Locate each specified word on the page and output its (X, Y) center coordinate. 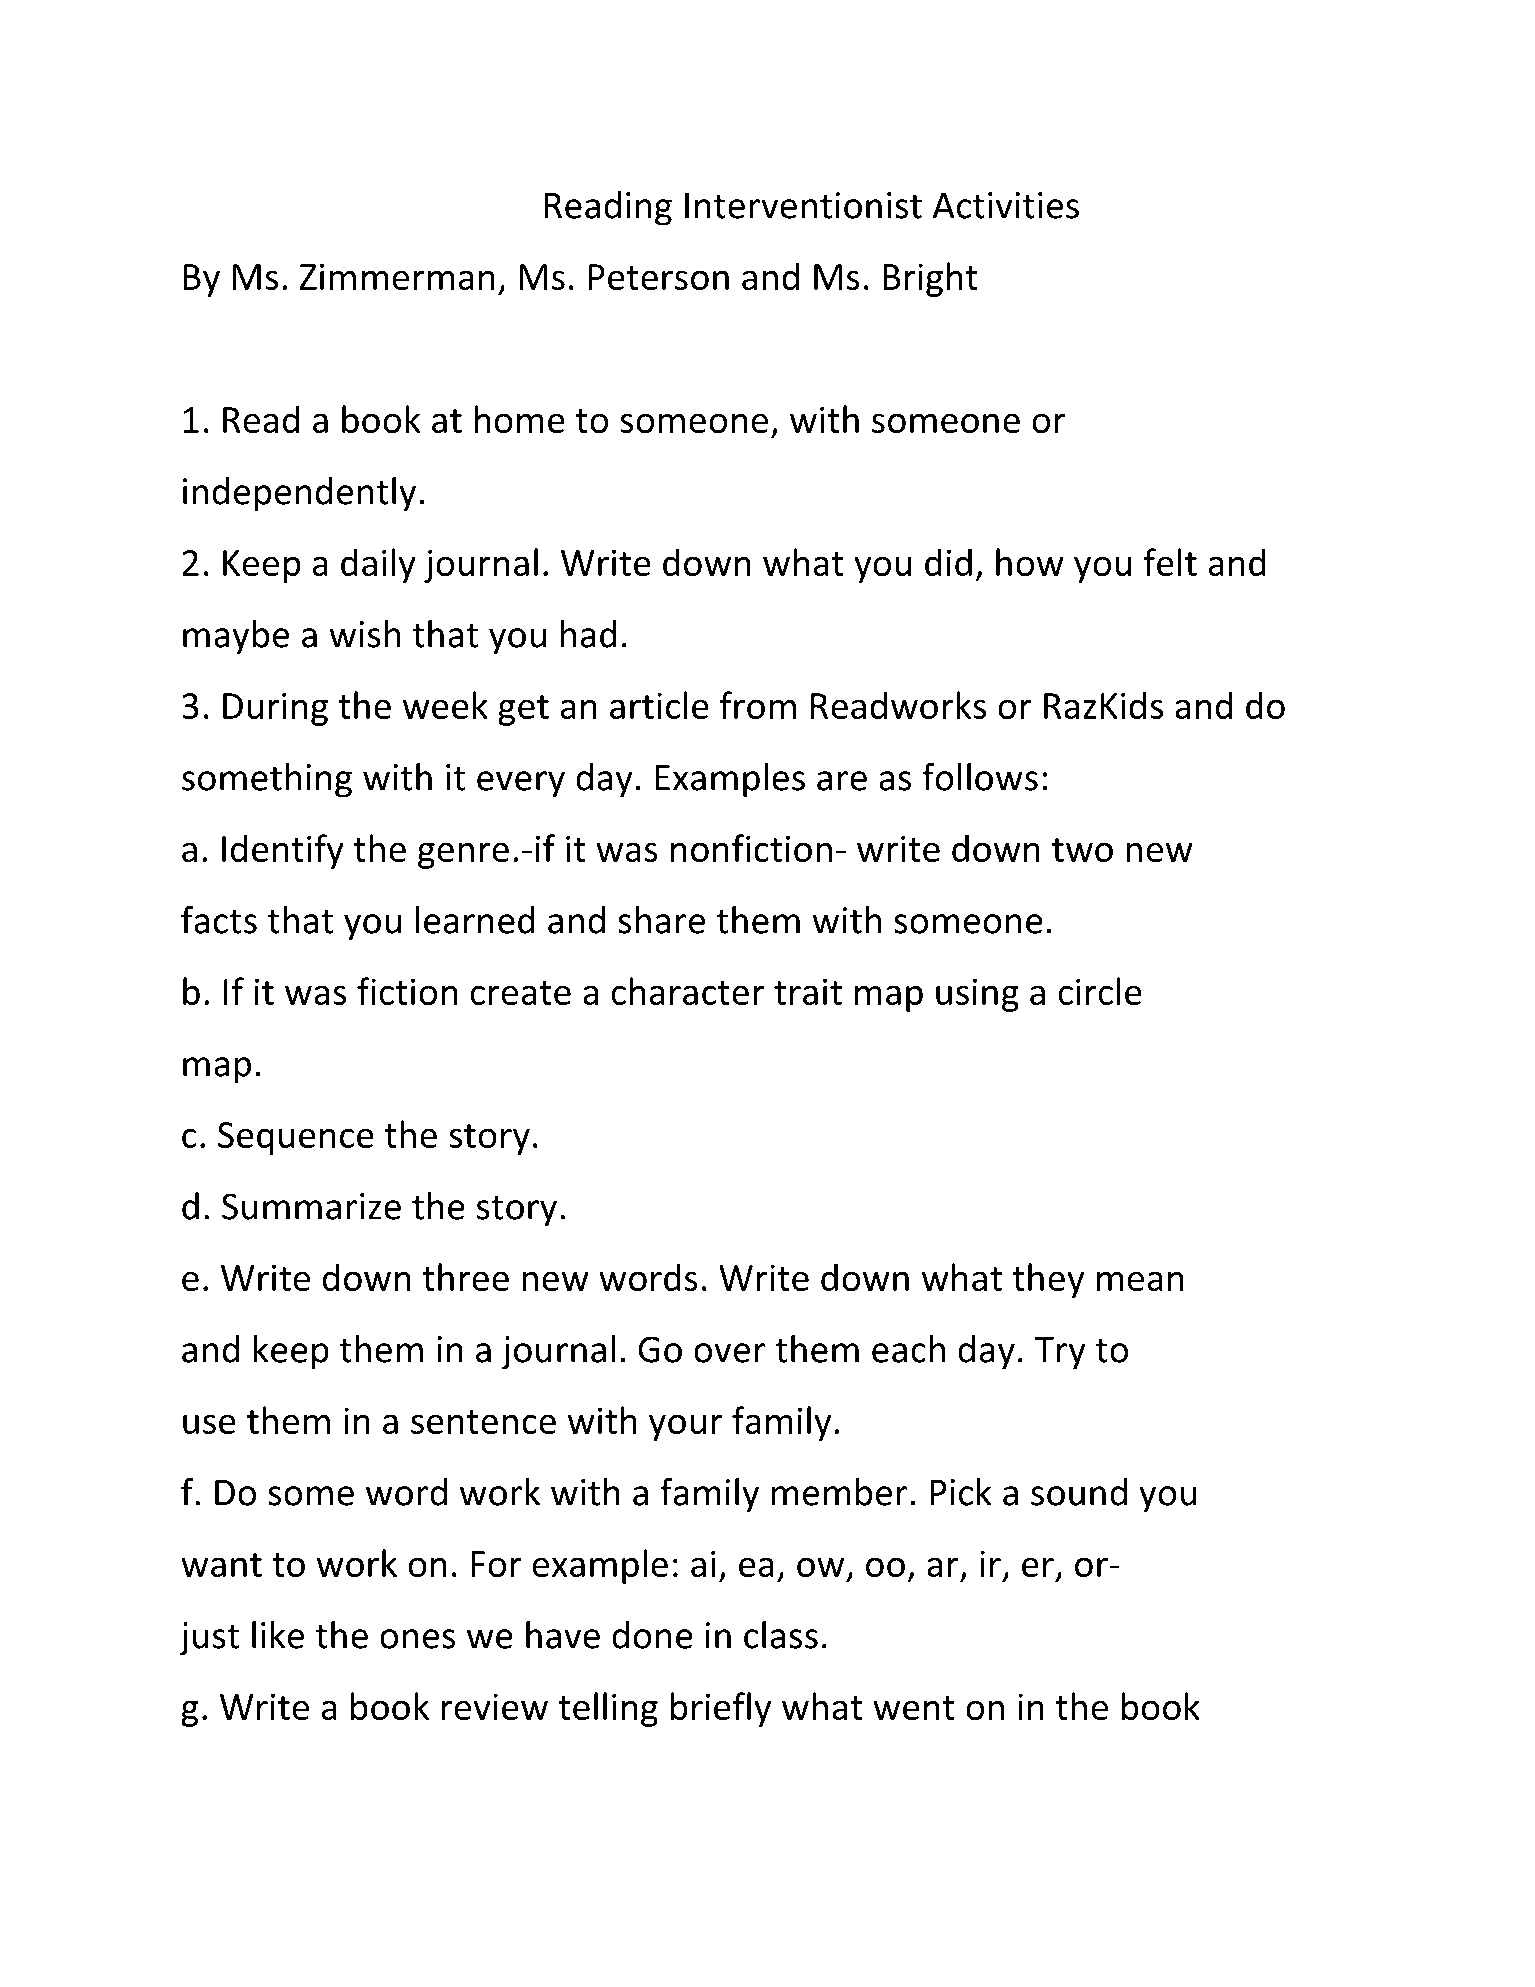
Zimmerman (397, 276)
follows (980, 777)
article (659, 705)
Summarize (311, 1206)
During (275, 709)
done (652, 1635)
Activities (1005, 205)
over (730, 1353)
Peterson (659, 277)
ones (417, 1639)
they (1048, 1280)
